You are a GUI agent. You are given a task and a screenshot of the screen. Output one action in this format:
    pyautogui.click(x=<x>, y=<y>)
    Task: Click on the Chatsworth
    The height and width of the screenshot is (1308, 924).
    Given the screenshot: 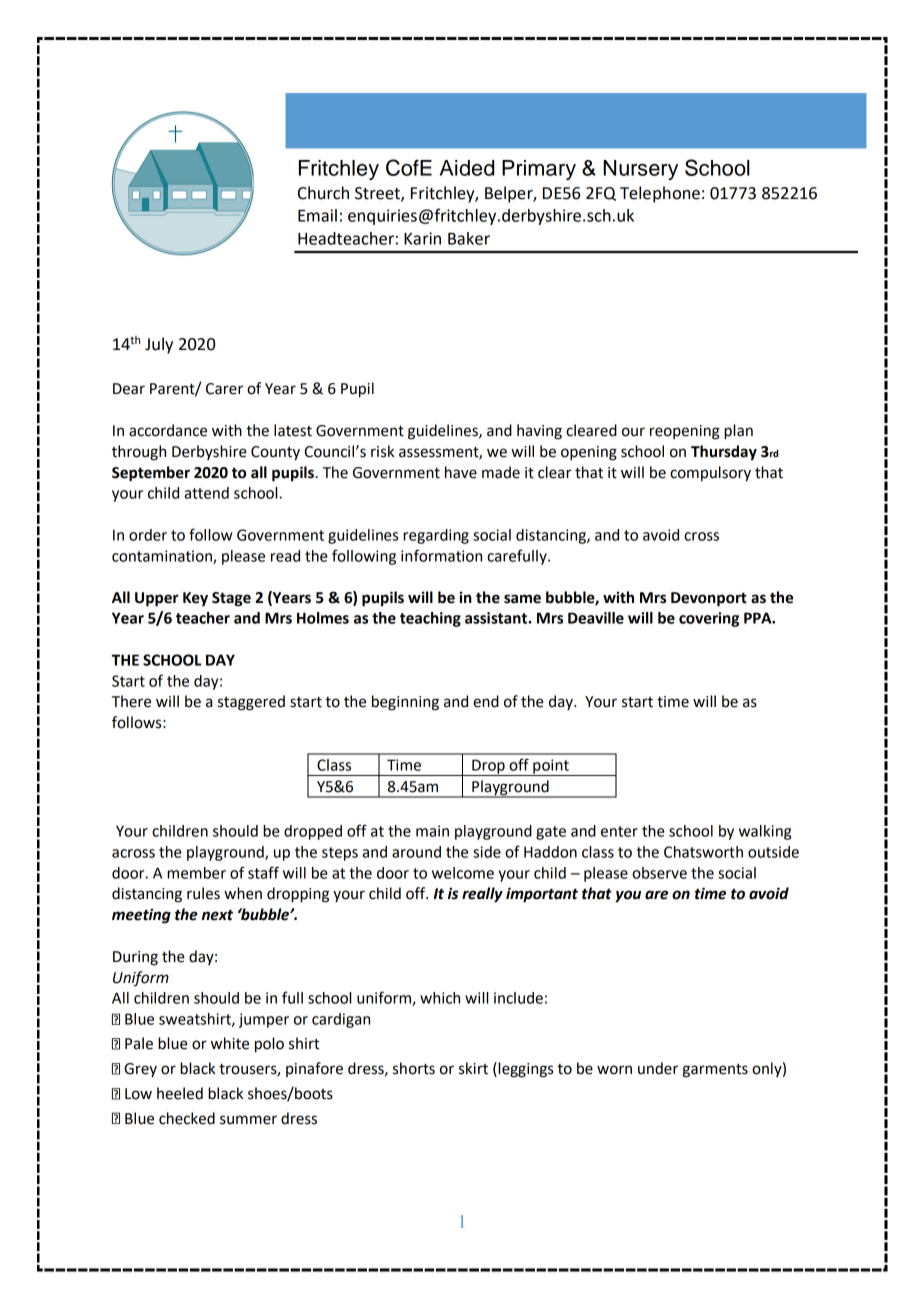 What is the action you would take?
    pyautogui.click(x=703, y=852)
